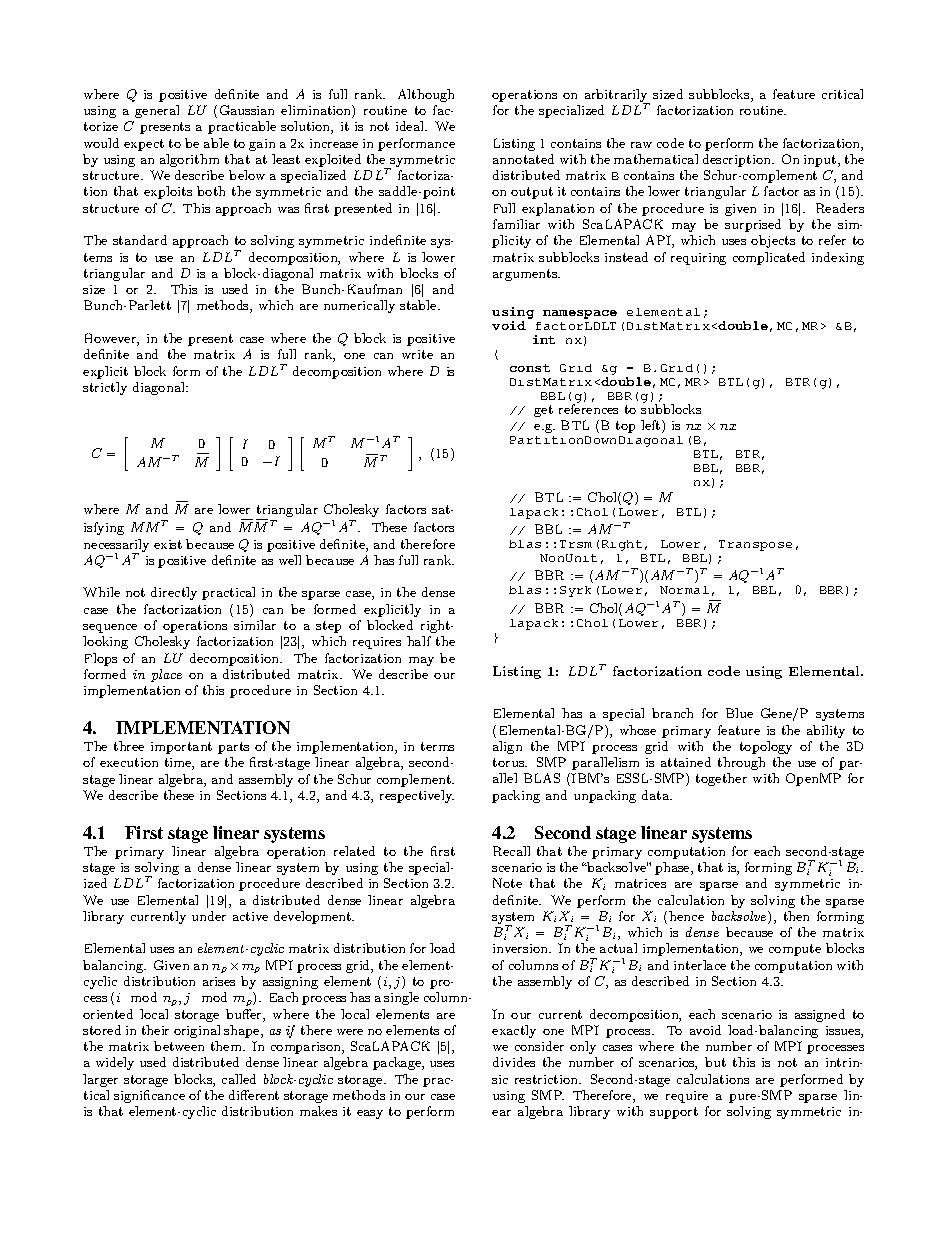 This screenshot has height=1233, width=952. I want to click on support, so click(674, 1113).
